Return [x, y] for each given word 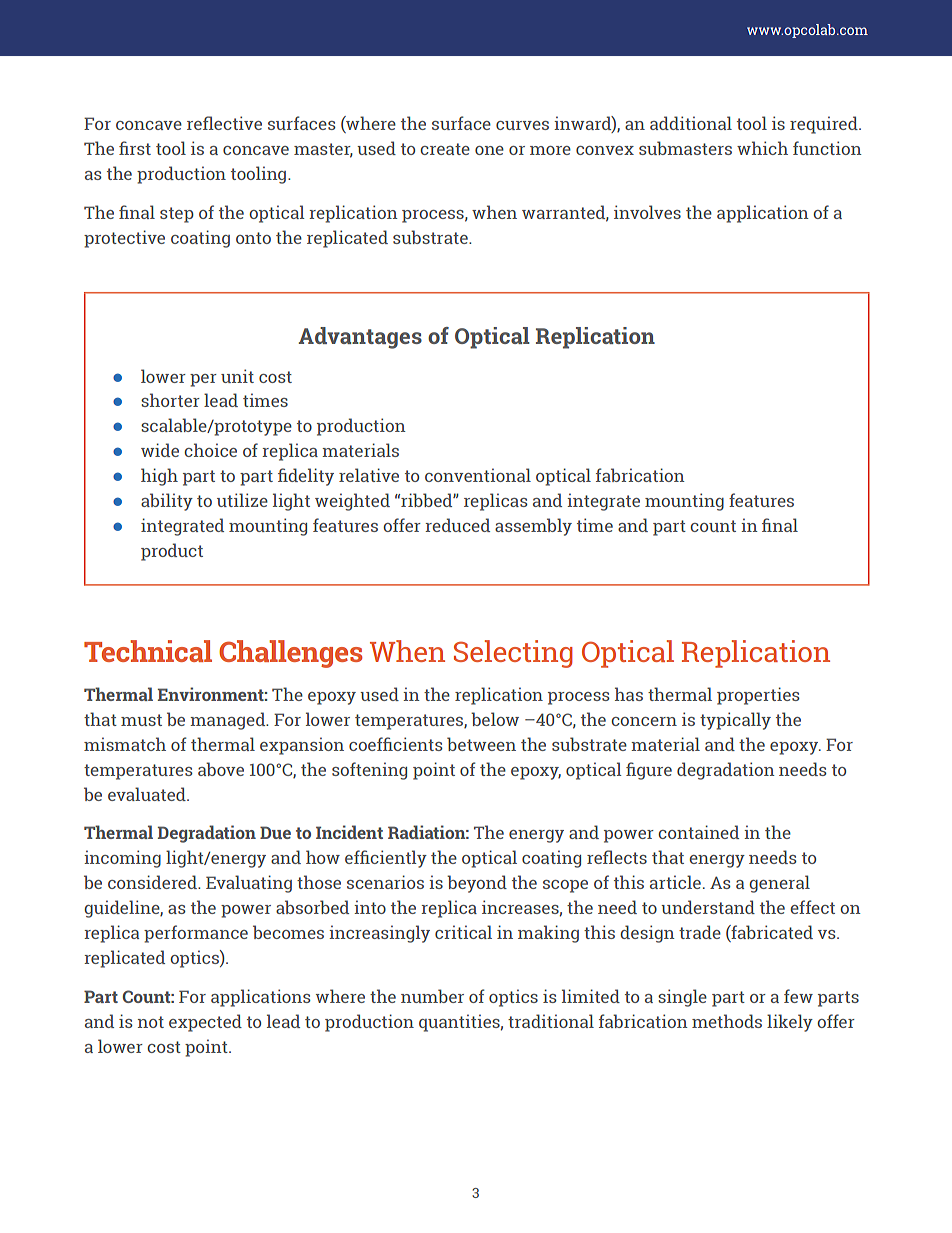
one [489, 150]
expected [205, 1023]
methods [727, 1021]
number [432, 996]
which [762, 148]
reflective [224, 123]
